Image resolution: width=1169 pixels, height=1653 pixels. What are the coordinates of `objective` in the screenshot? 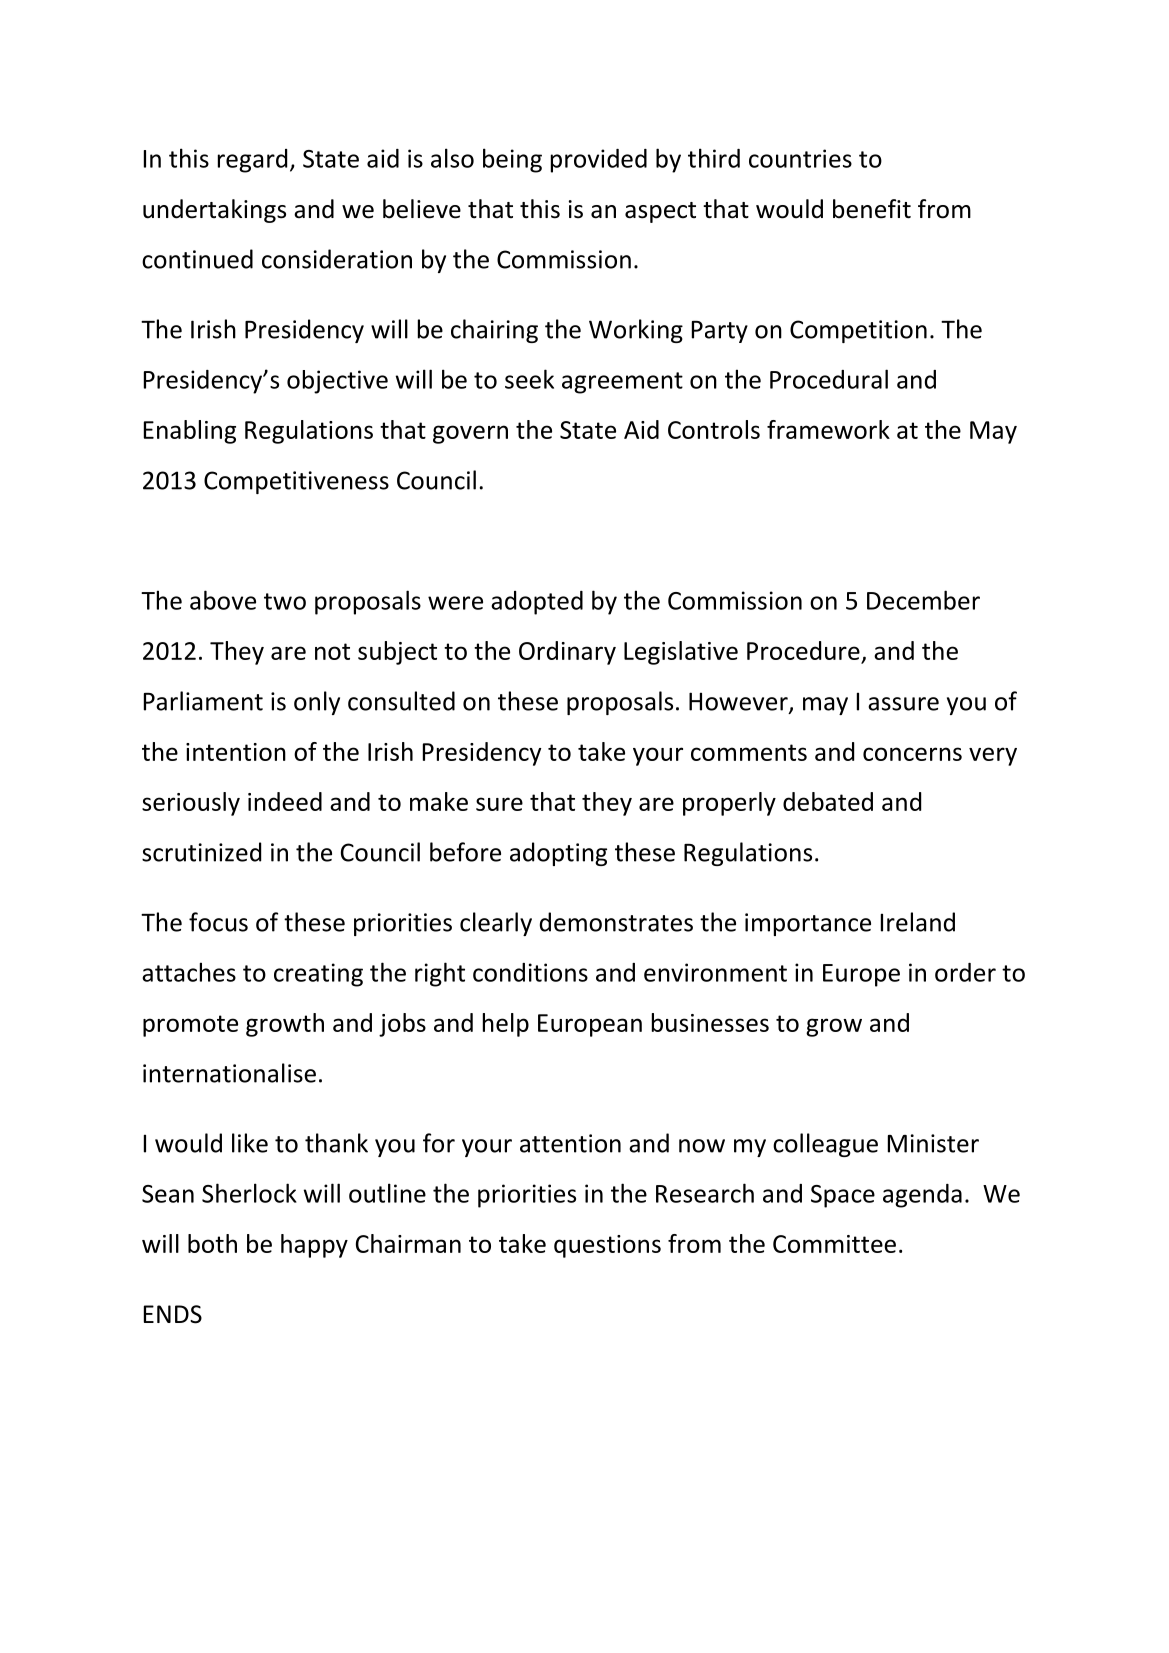 It's located at (337, 382).
